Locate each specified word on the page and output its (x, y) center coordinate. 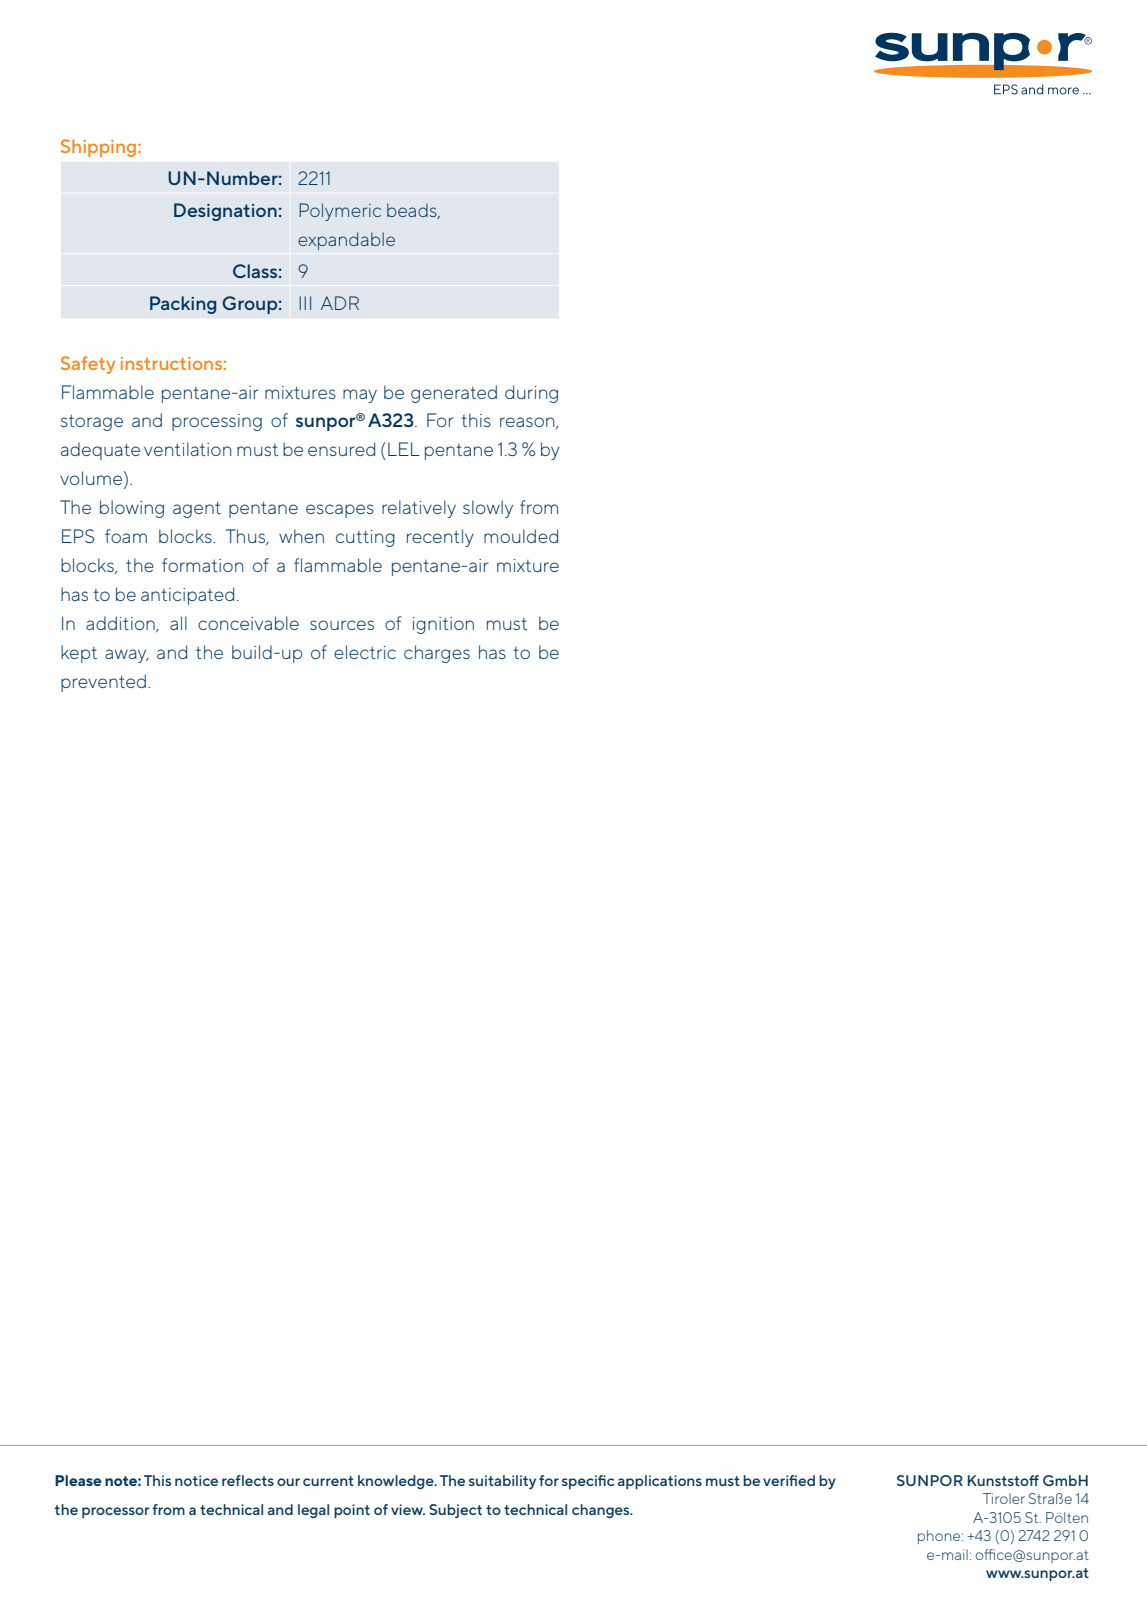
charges (437, 654)
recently (440, 538)
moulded (521, 536)
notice (196, 1480)
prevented (103, 683)
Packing (183, 305)
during (531, 394)
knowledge (397, 1482)
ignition (443, 625)
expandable (346, 241)
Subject (455, 1511)
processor (116, 1512)
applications (660, 1482)
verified (789, 1480)
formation (202, 565)
